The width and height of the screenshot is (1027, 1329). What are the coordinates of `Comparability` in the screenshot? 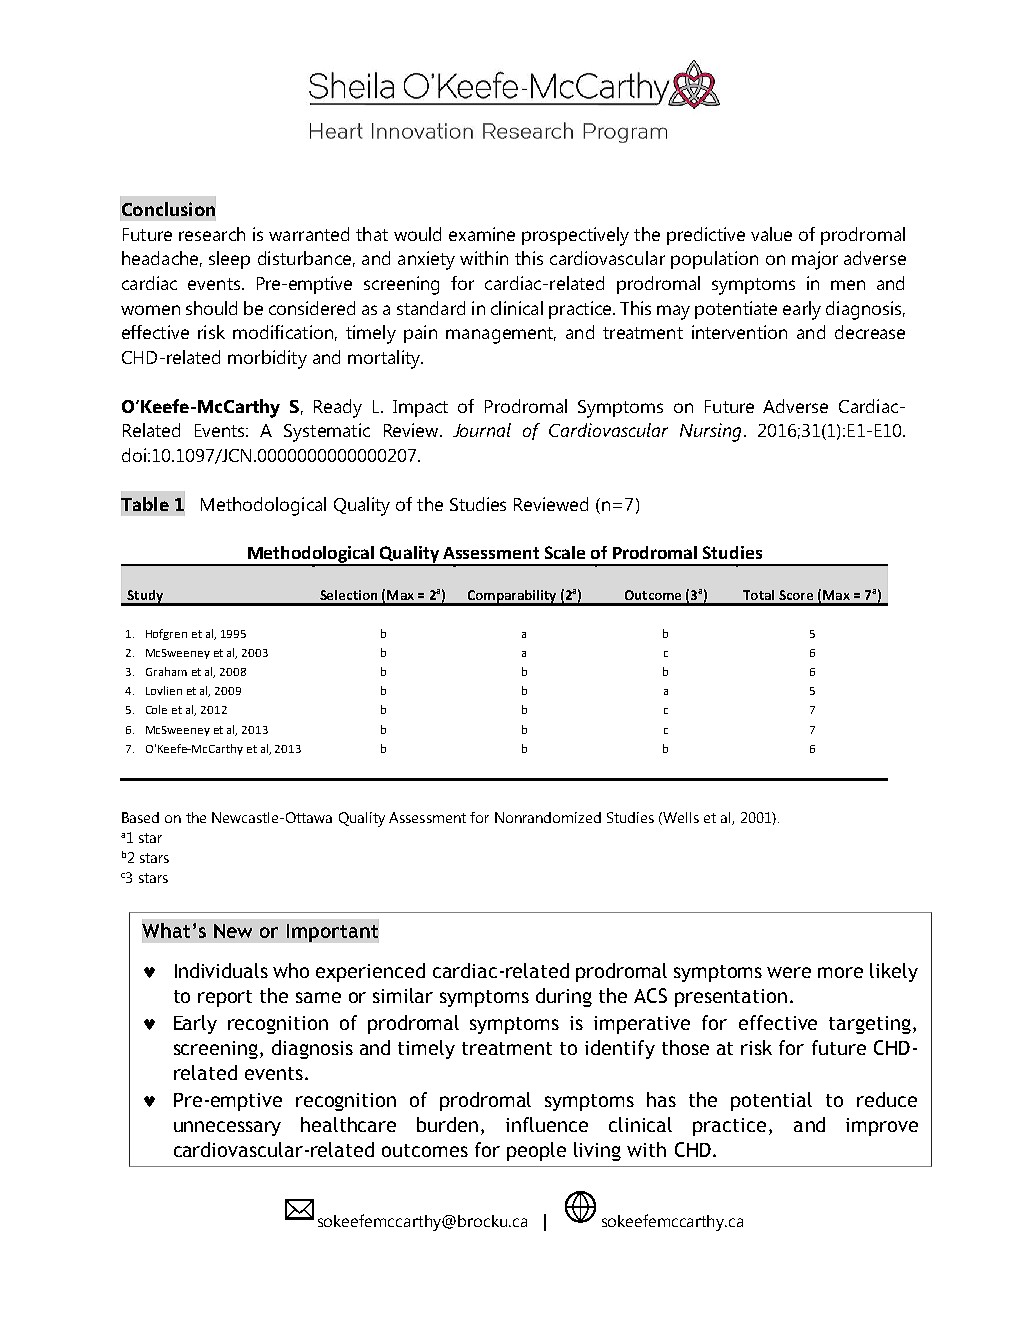 It's located at (512, 597).
